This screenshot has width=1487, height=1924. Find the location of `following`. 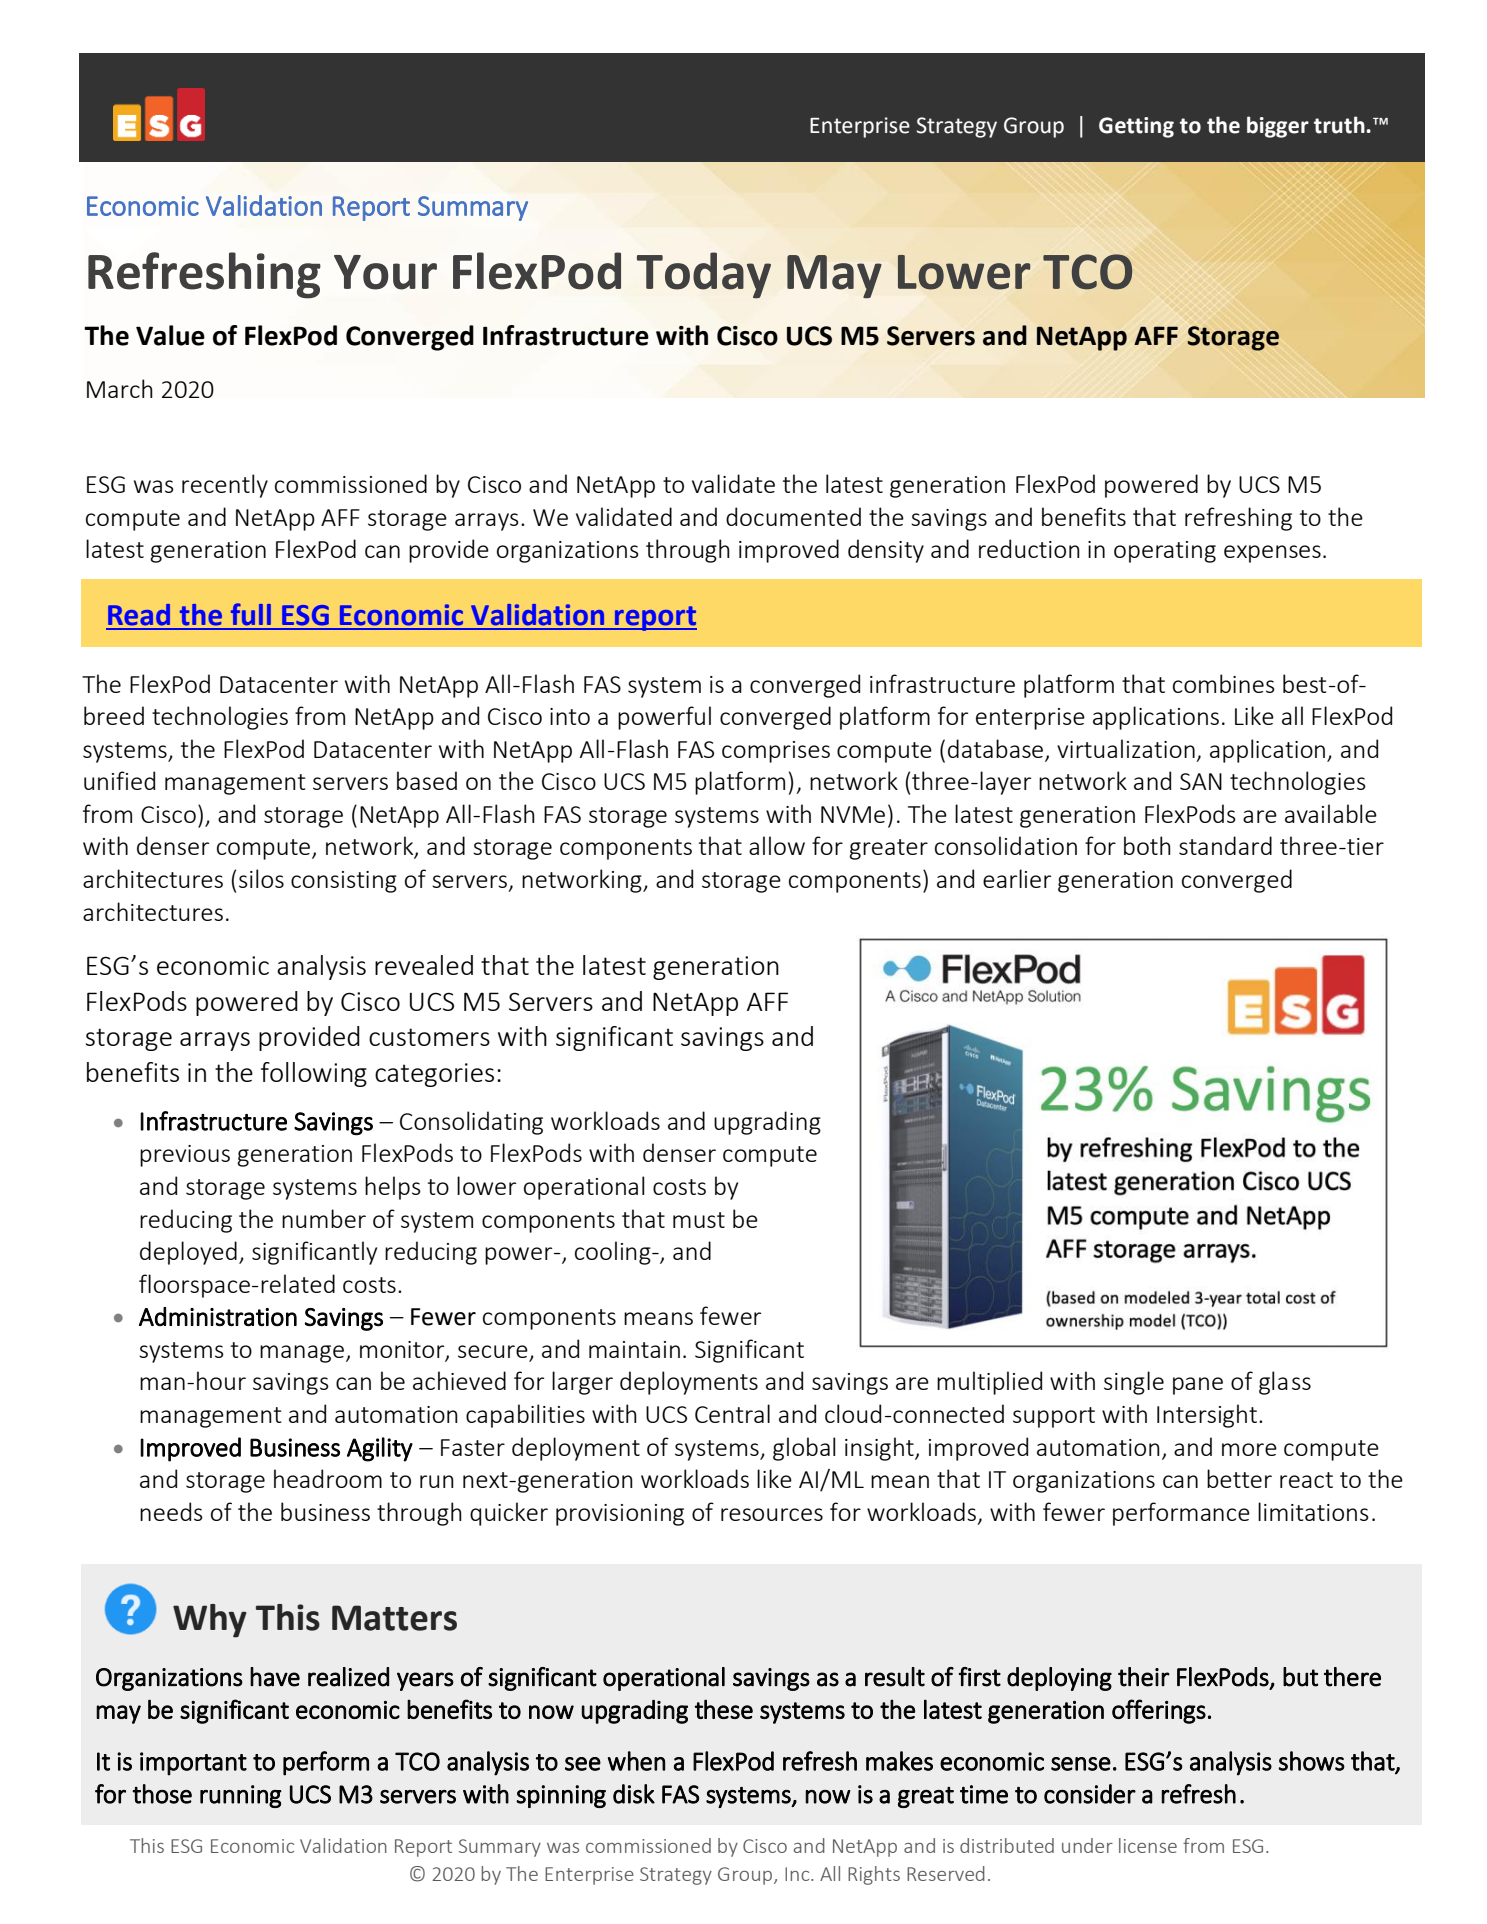

following is located at coordinates (314, 1074).
